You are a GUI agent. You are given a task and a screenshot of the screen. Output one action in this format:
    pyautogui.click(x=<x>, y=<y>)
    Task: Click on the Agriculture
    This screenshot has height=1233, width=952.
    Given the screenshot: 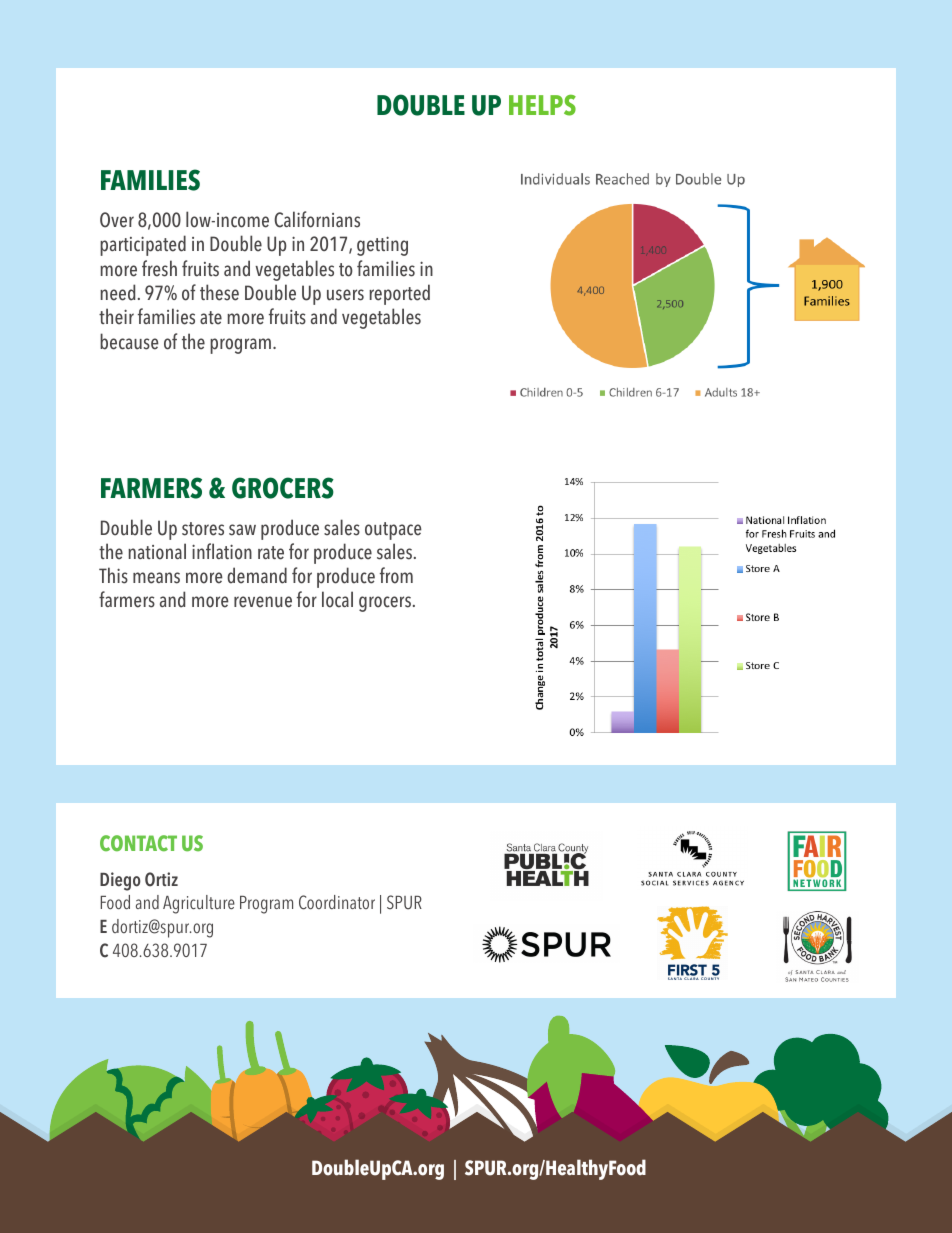 What is the action you would take?
    pyautogui.click(x=199, y=904)
